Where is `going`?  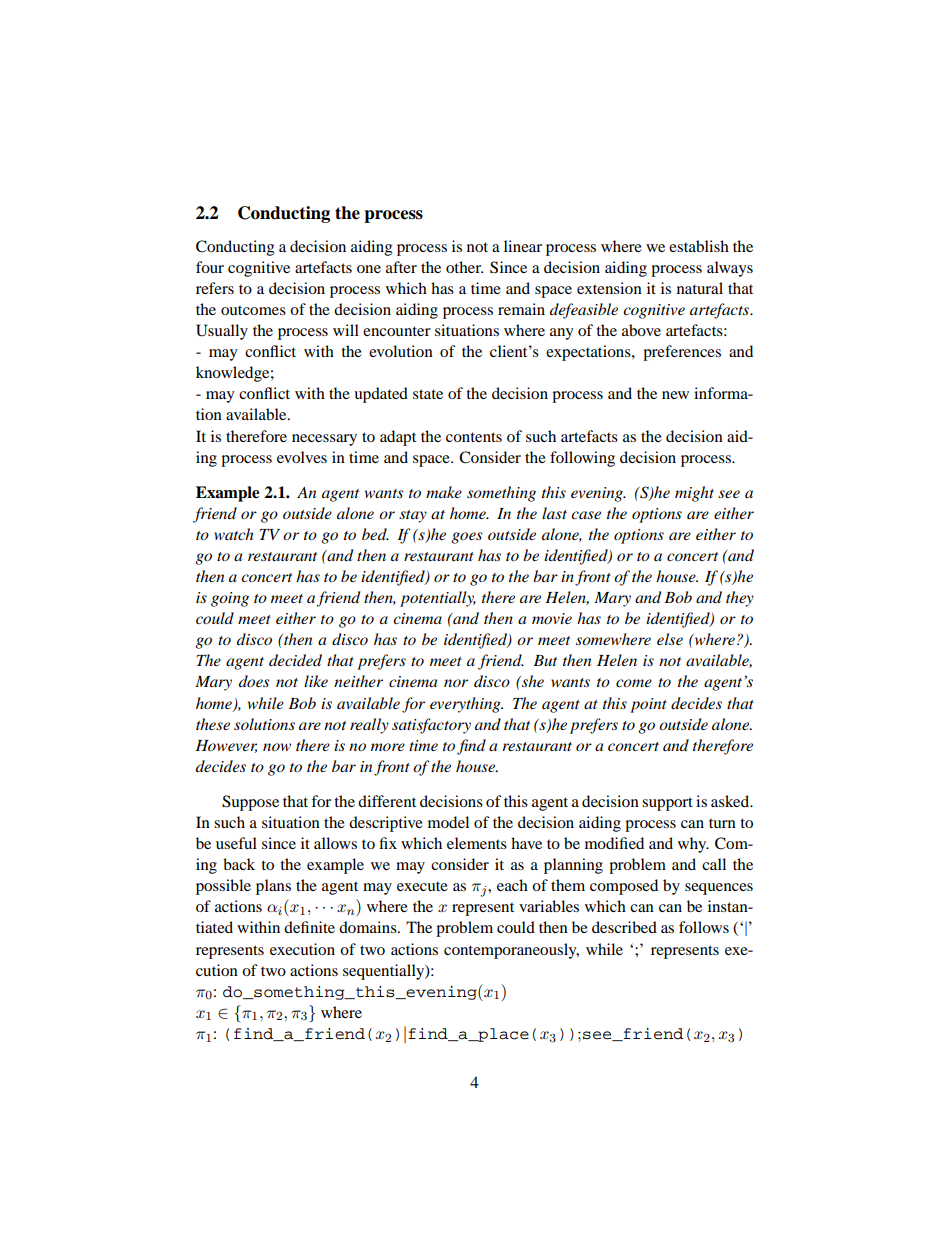
going is located at coordinates (230, 599).
